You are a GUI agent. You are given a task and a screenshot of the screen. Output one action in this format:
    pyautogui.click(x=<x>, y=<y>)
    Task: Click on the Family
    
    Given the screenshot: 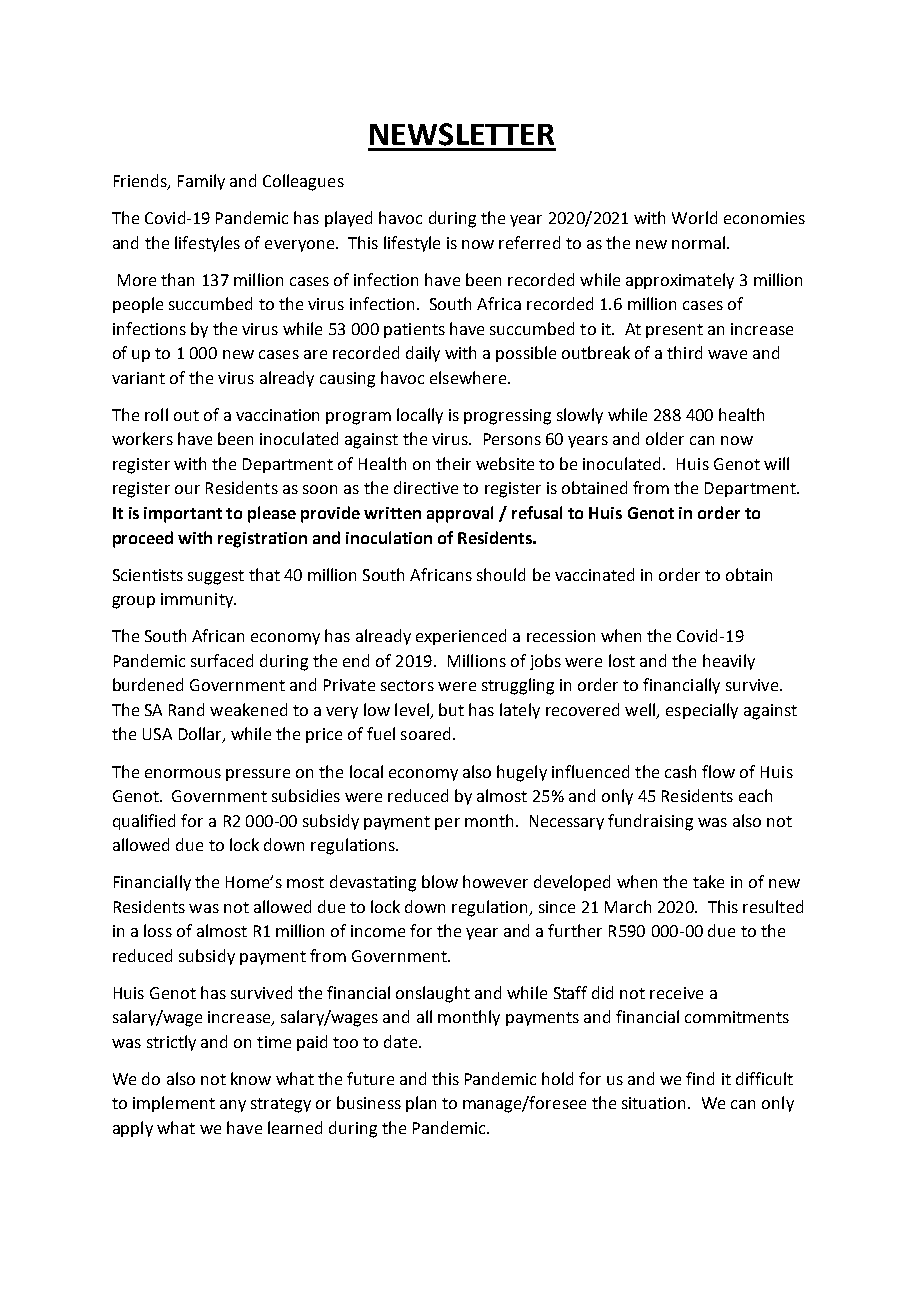 What is the action you would take?
    pyautogui.click(x=201, y=182)
